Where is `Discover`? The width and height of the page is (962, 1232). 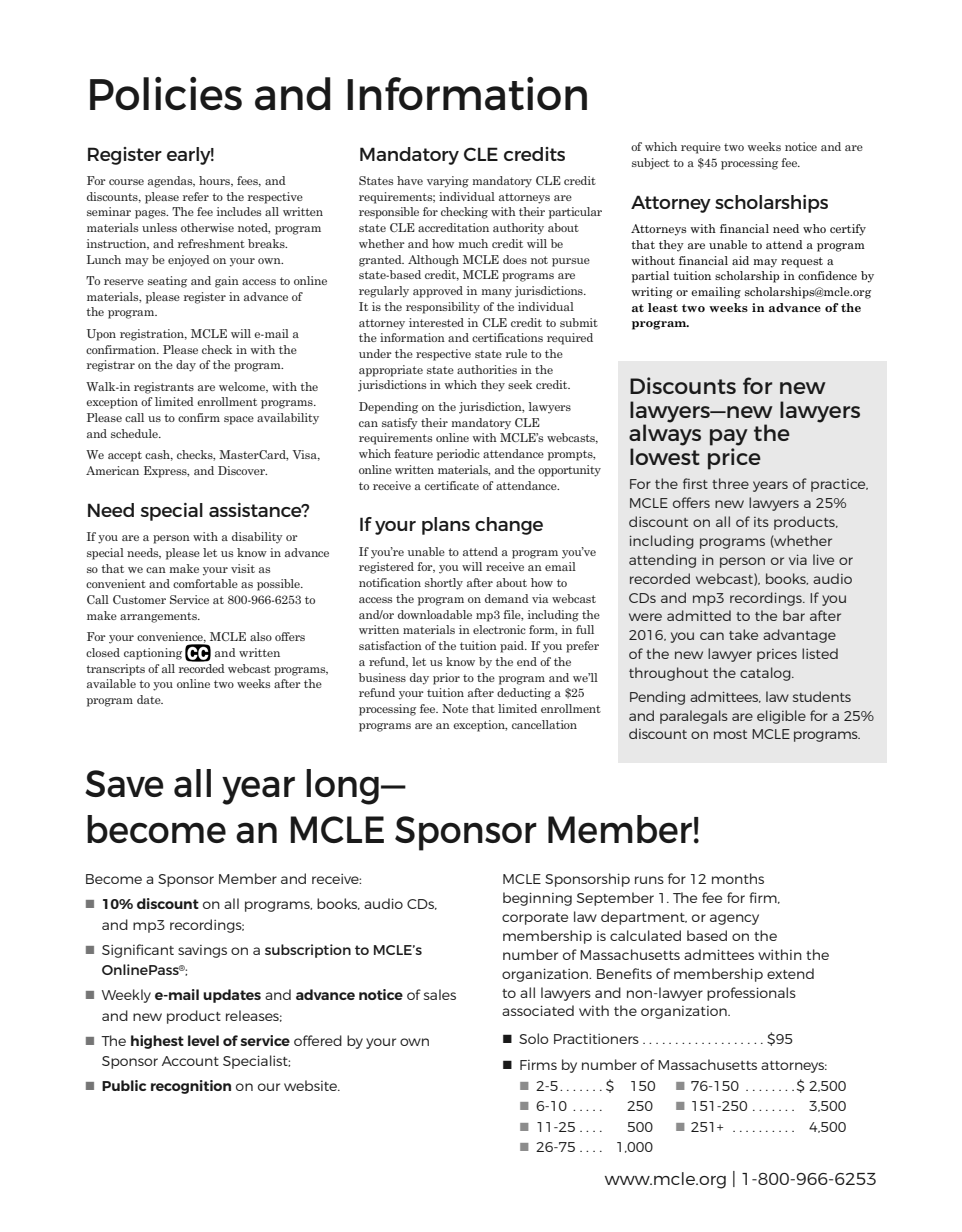
Discover is located at coordinates (242, 470).
